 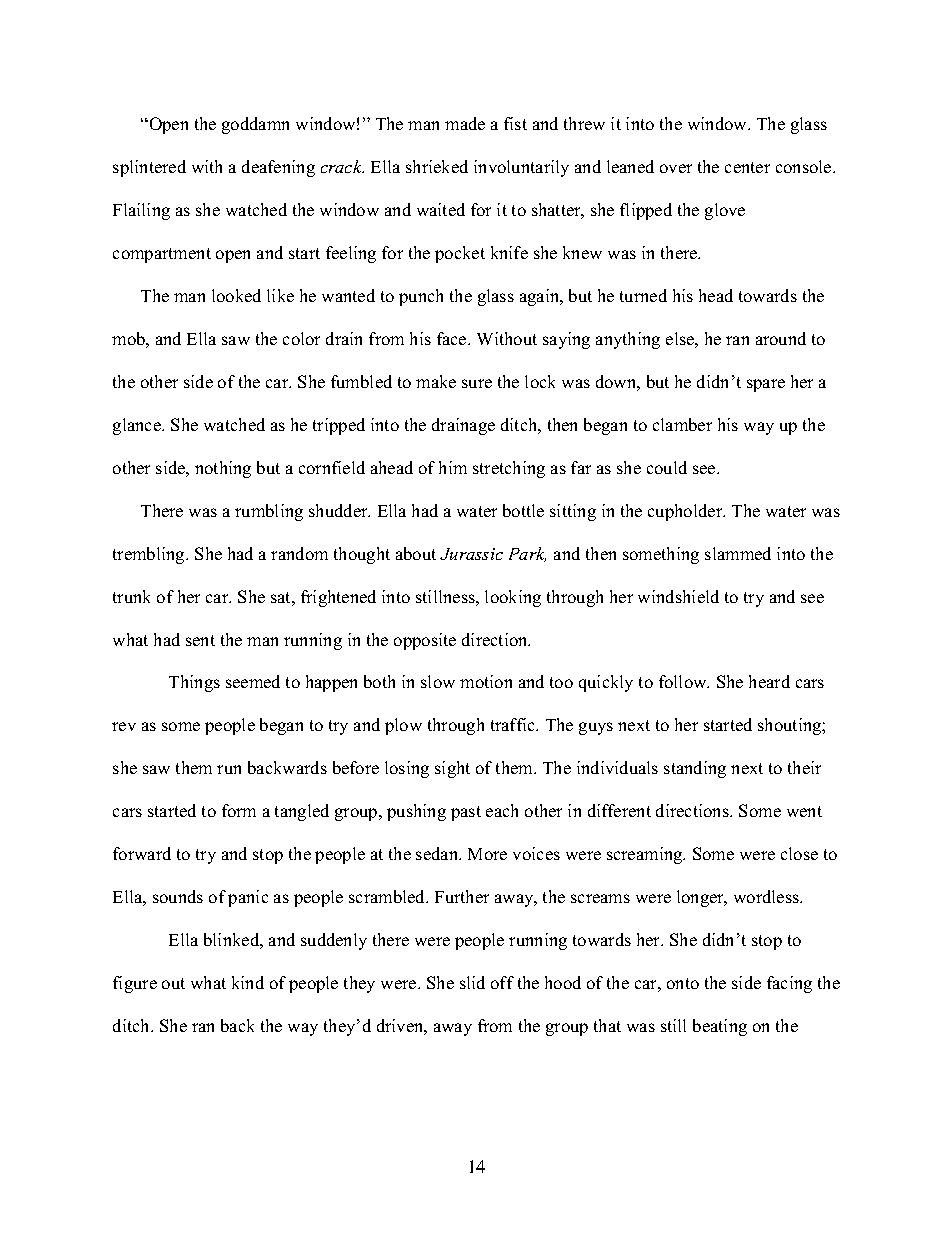 What do you see at coordinates (150, 555) in the screenshot?
I see `trembling` at bounding box center [150, 555].
